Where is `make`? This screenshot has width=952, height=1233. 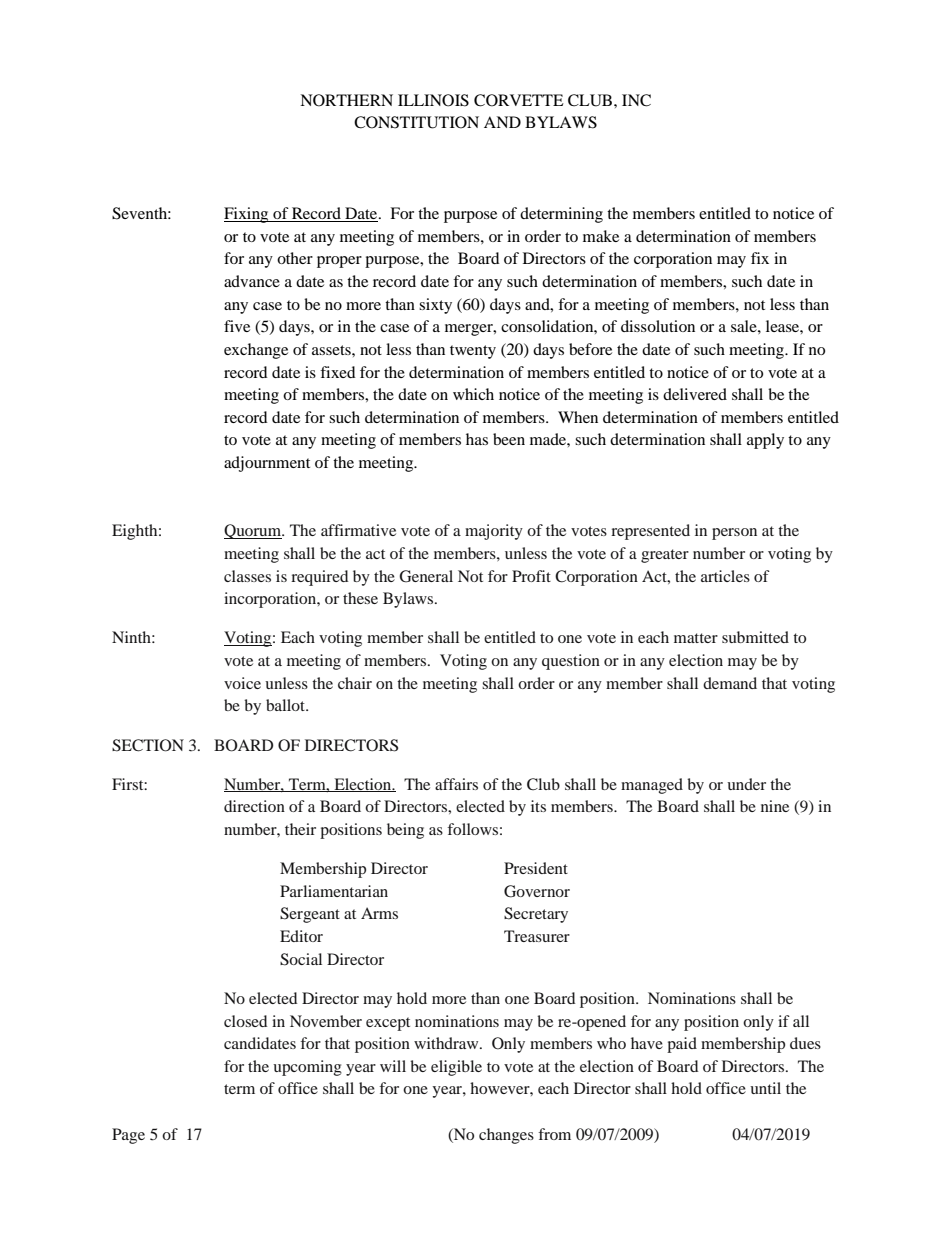 make is located at coordinates (601, 236).
